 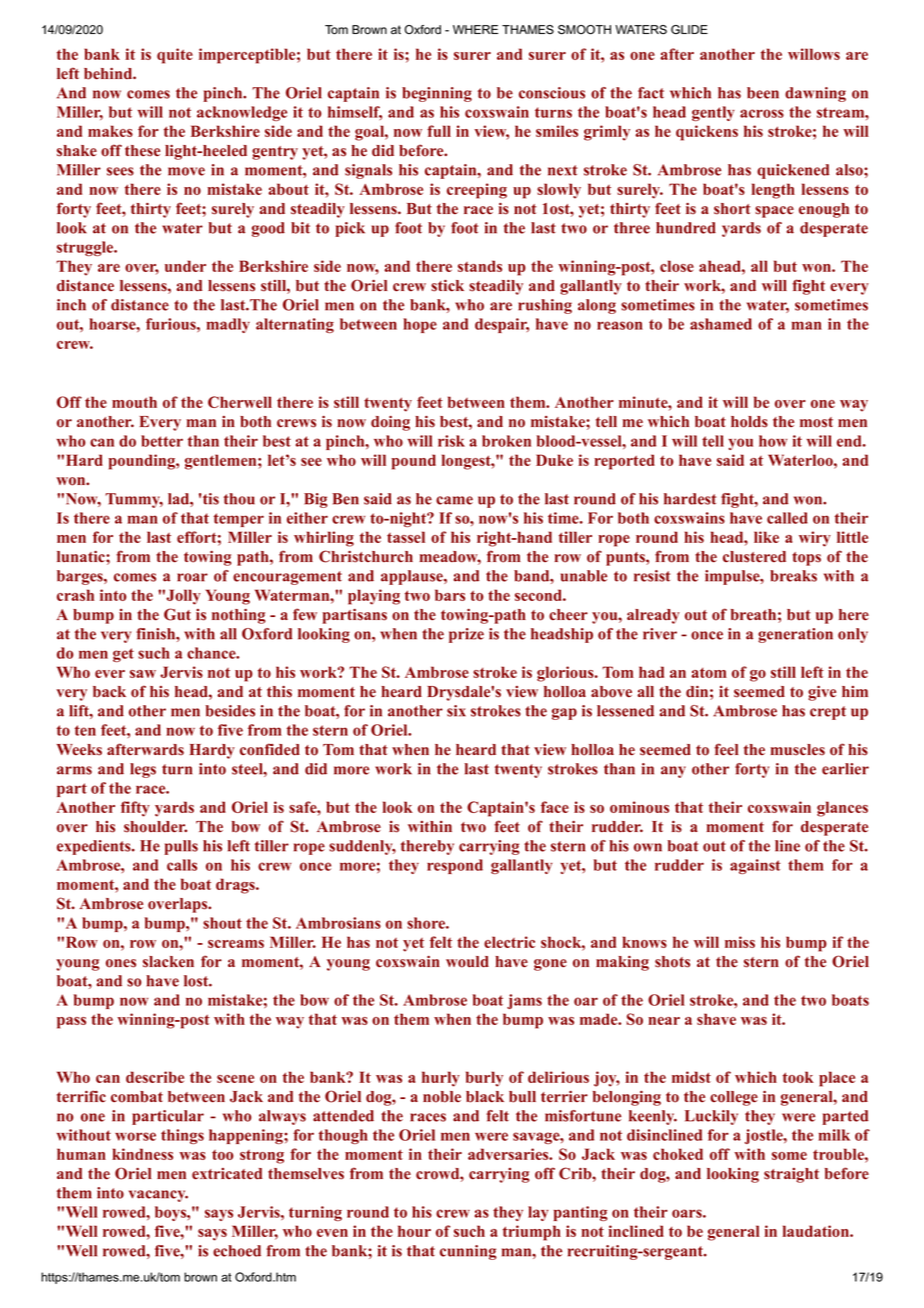 What do you see at coordinates (134, 402) in the page?
I see `mouth` at bounding box center [134, 402].
